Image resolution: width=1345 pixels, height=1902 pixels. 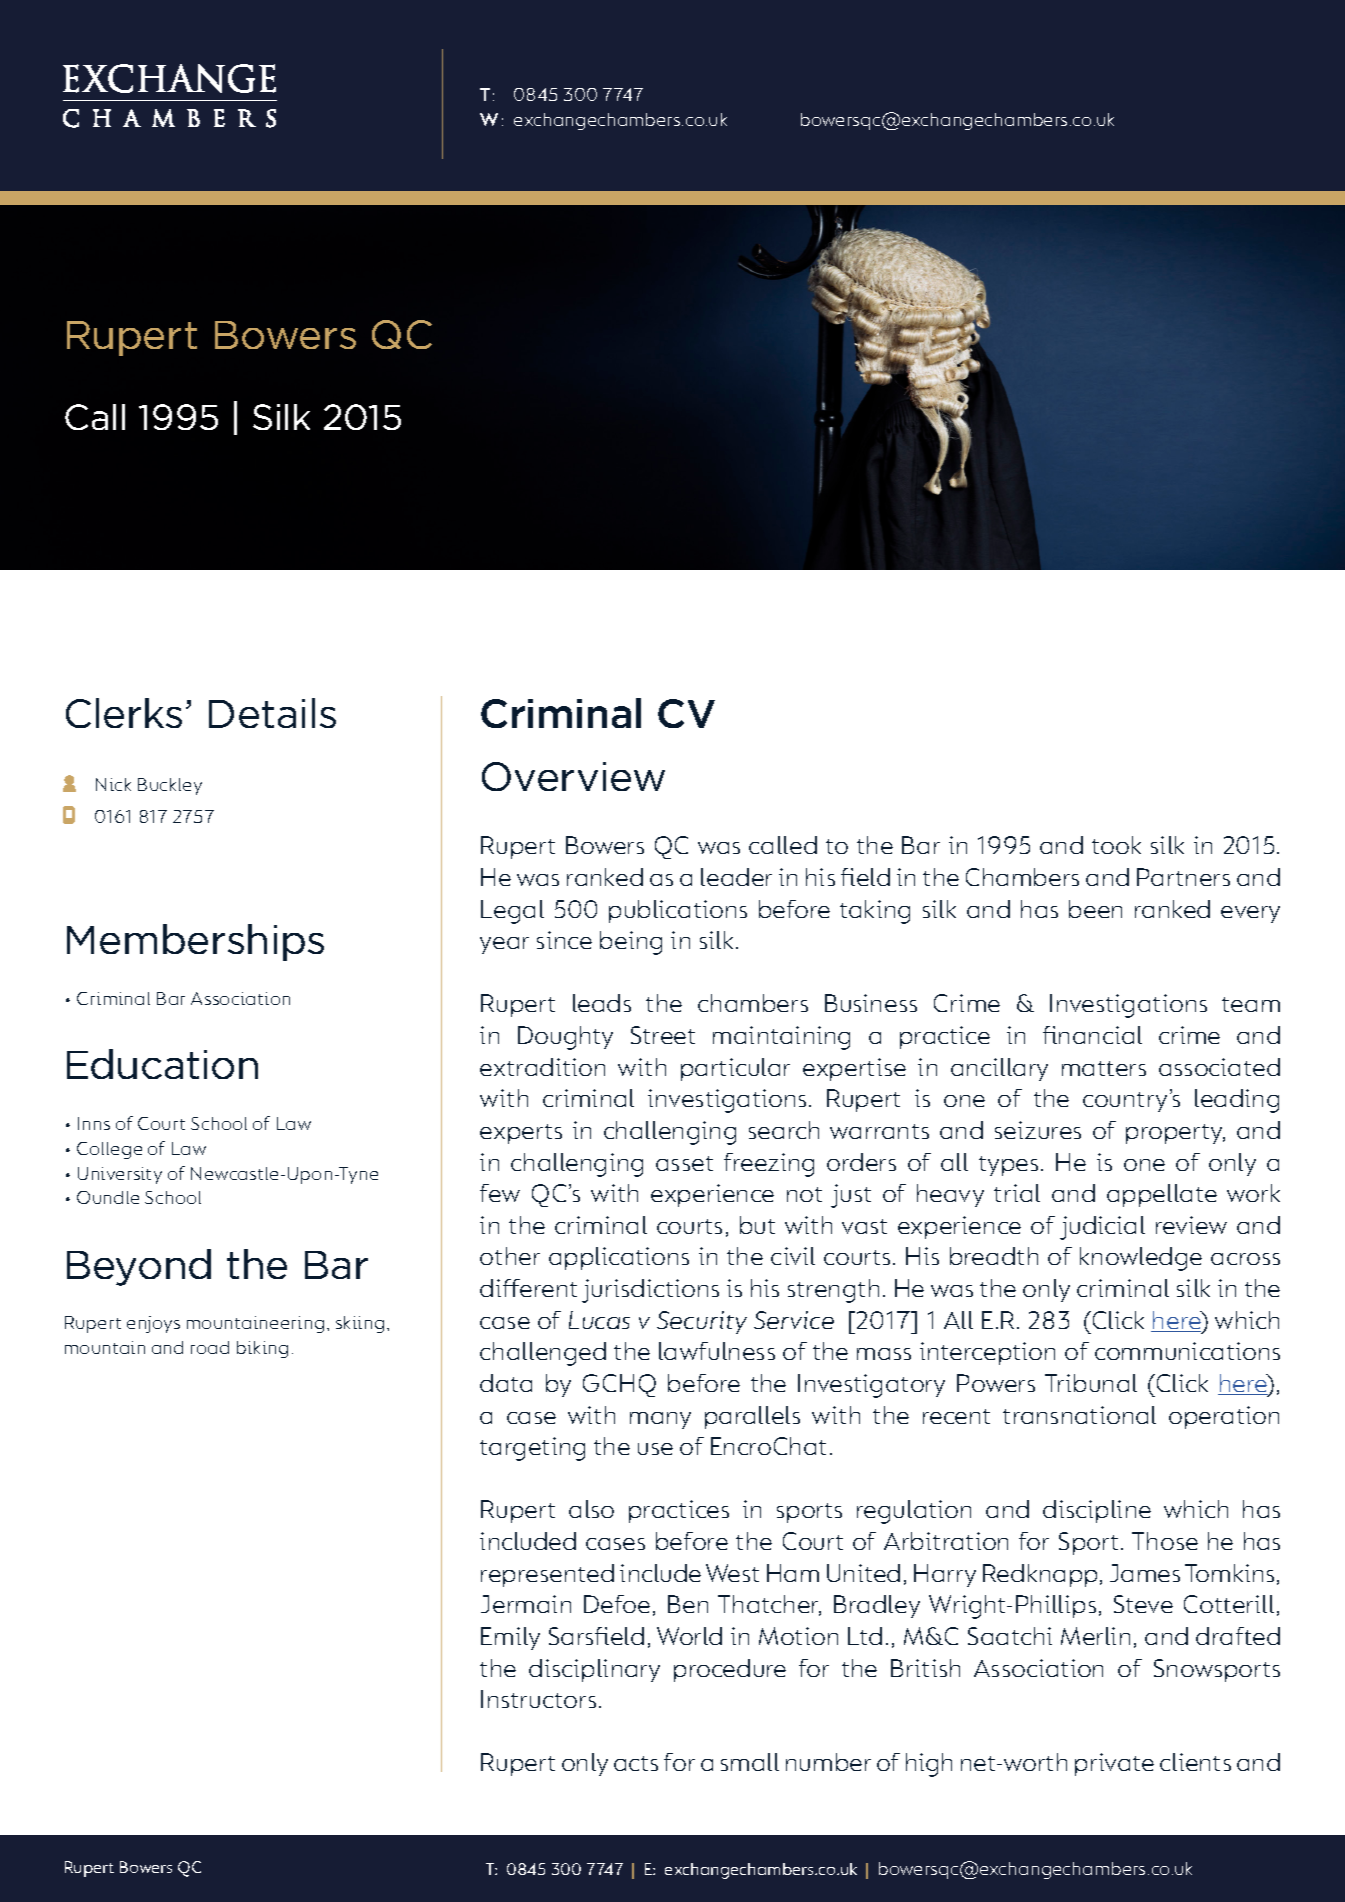 I want to click on Overview, so click(x=573, y=776).
